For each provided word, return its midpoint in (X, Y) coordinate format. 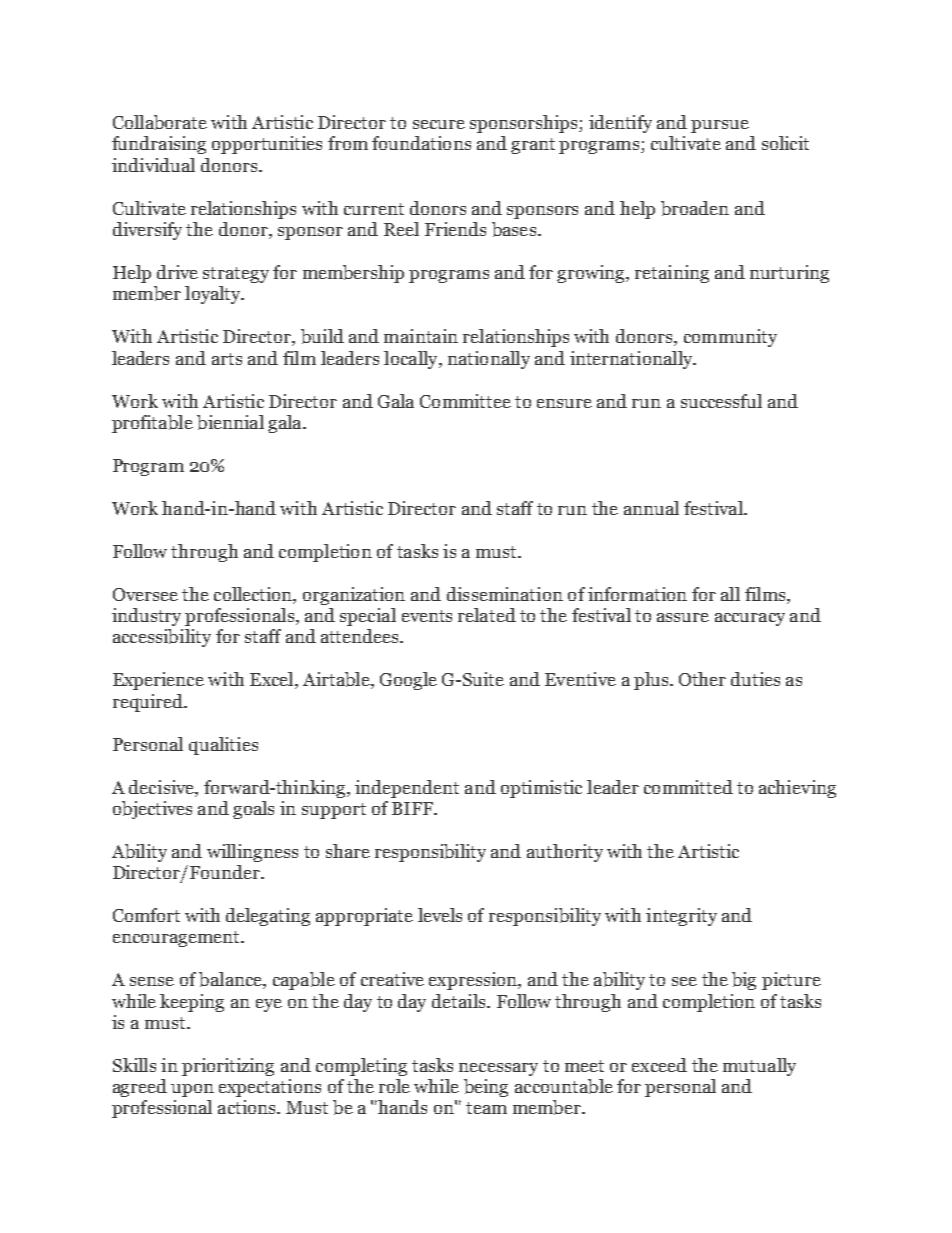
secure (439, 124)
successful (721, 401)
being (486, 1088)
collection (254, 595)
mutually (759, 1067)
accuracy (750, 619)
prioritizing (228, 1067)
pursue (720, 126)
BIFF (413, 808)
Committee (465, 401)
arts (227, 359)
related (487, 615)
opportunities (267, 145)
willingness (252, 853)
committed (688, 787)
